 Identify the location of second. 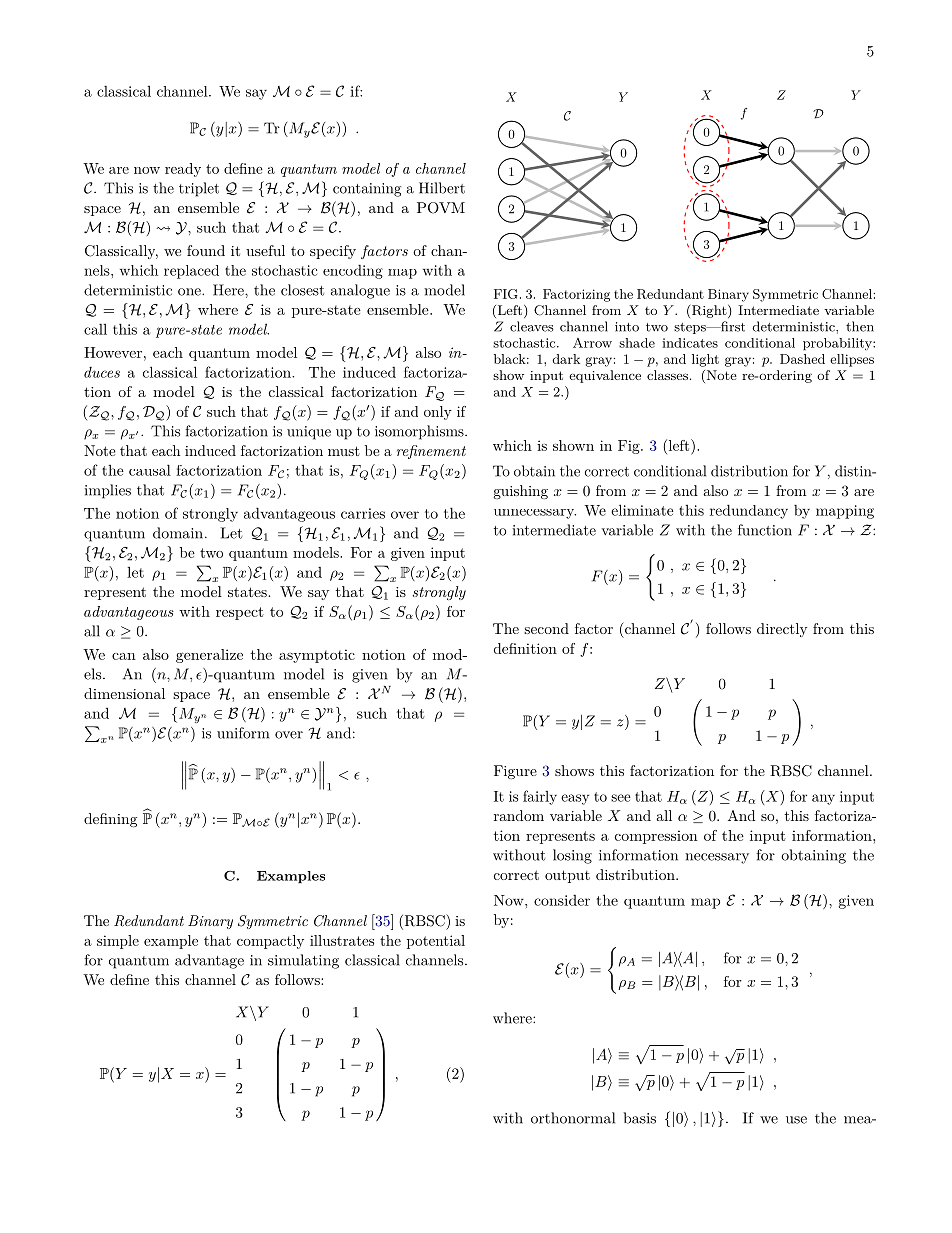
(546, 628).
